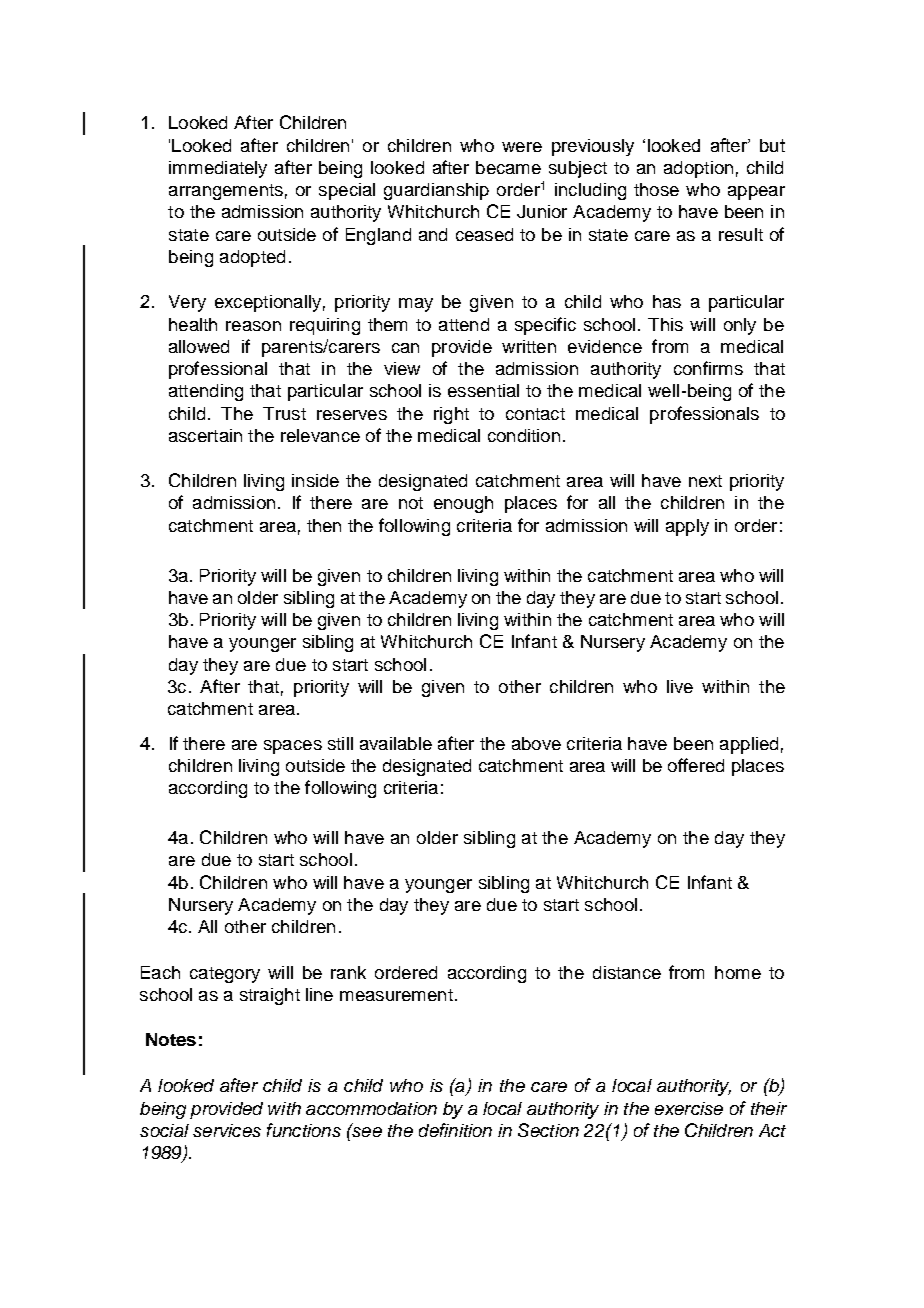  I want to click on ascertain, so click(205, 435).
